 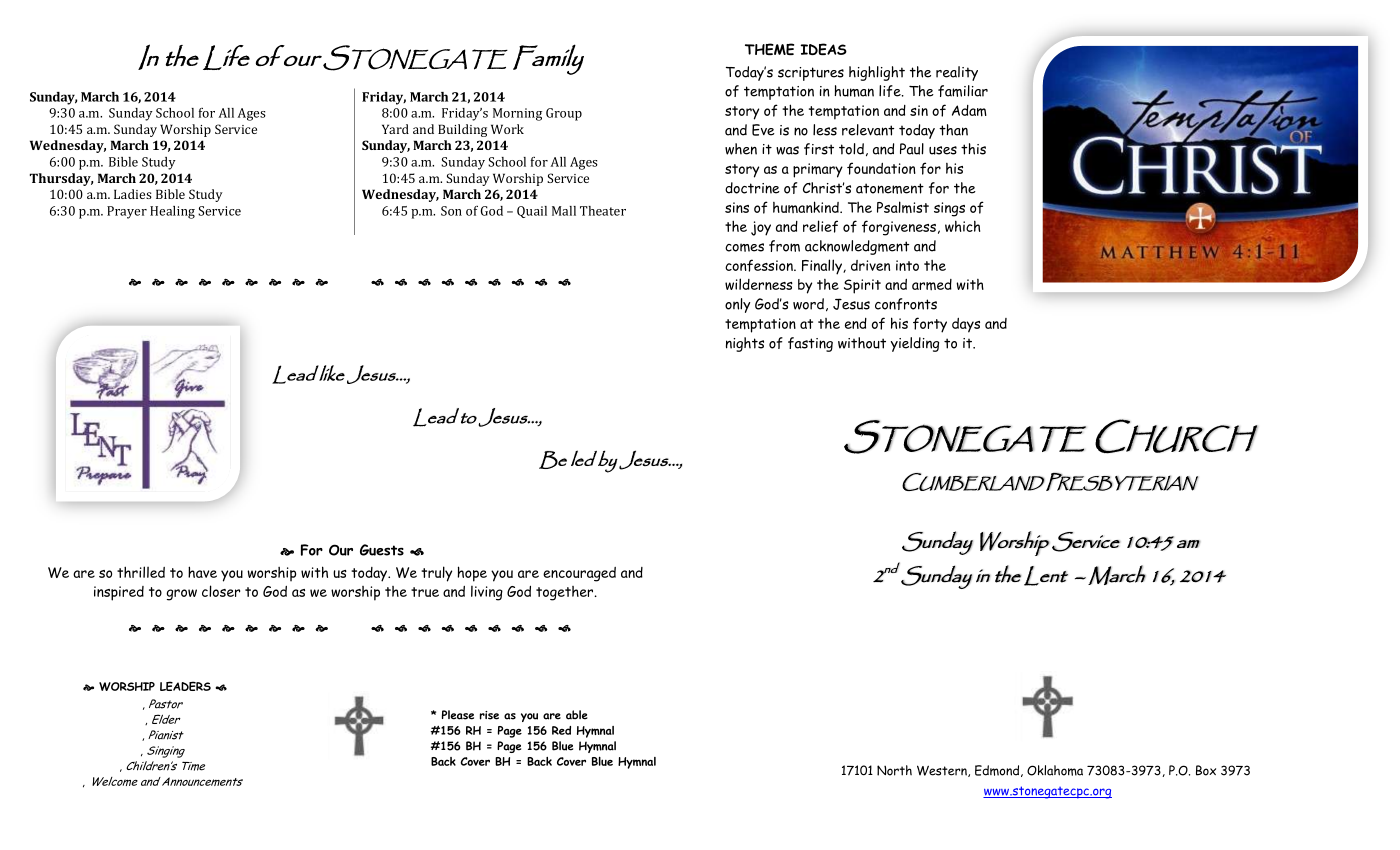 What do you see at coordinates (1055, 770) in the image?
I see `Oklahoma` at bounding box center [1055, 770].
